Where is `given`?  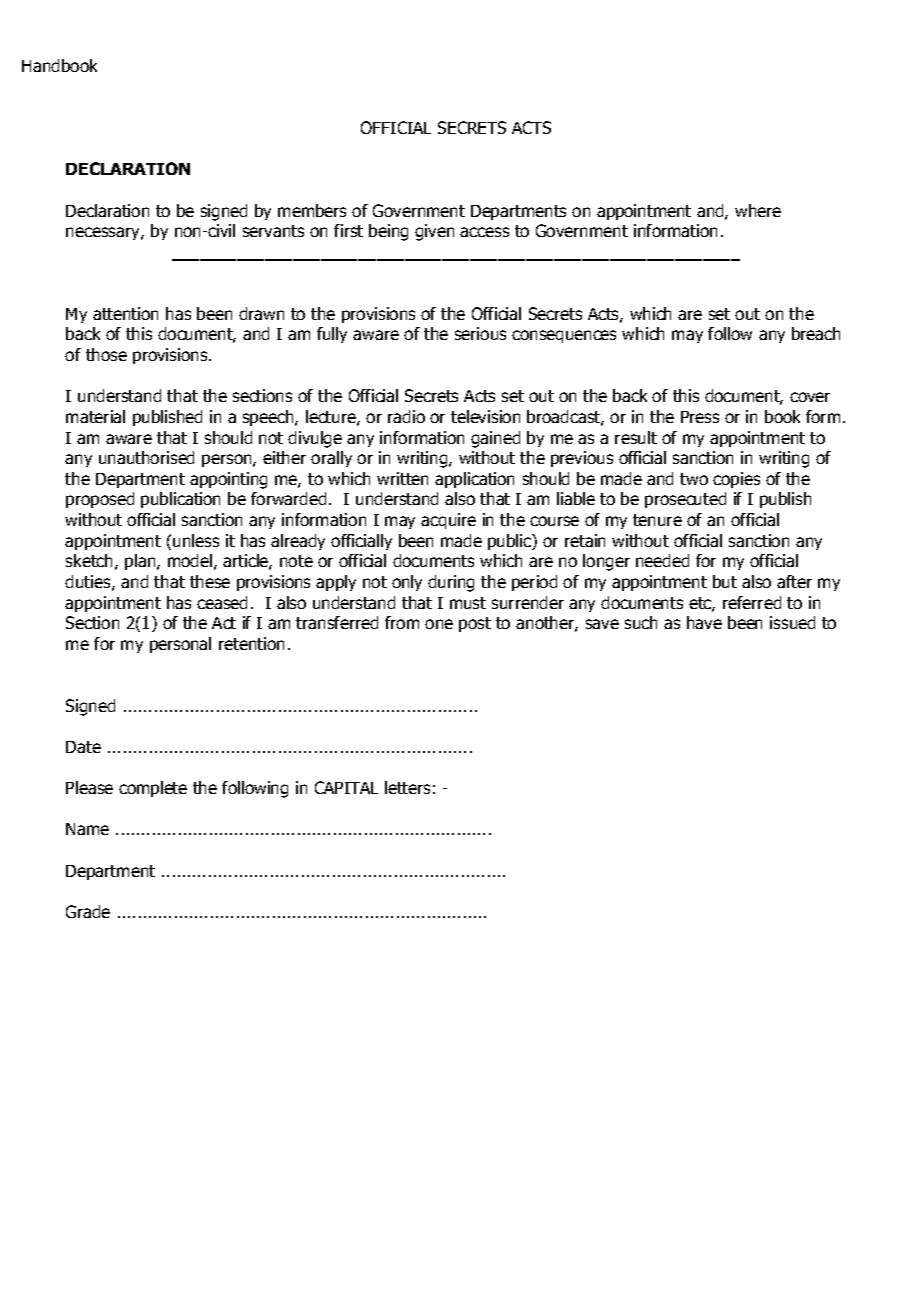
given is located at coordinates (434, 232).
